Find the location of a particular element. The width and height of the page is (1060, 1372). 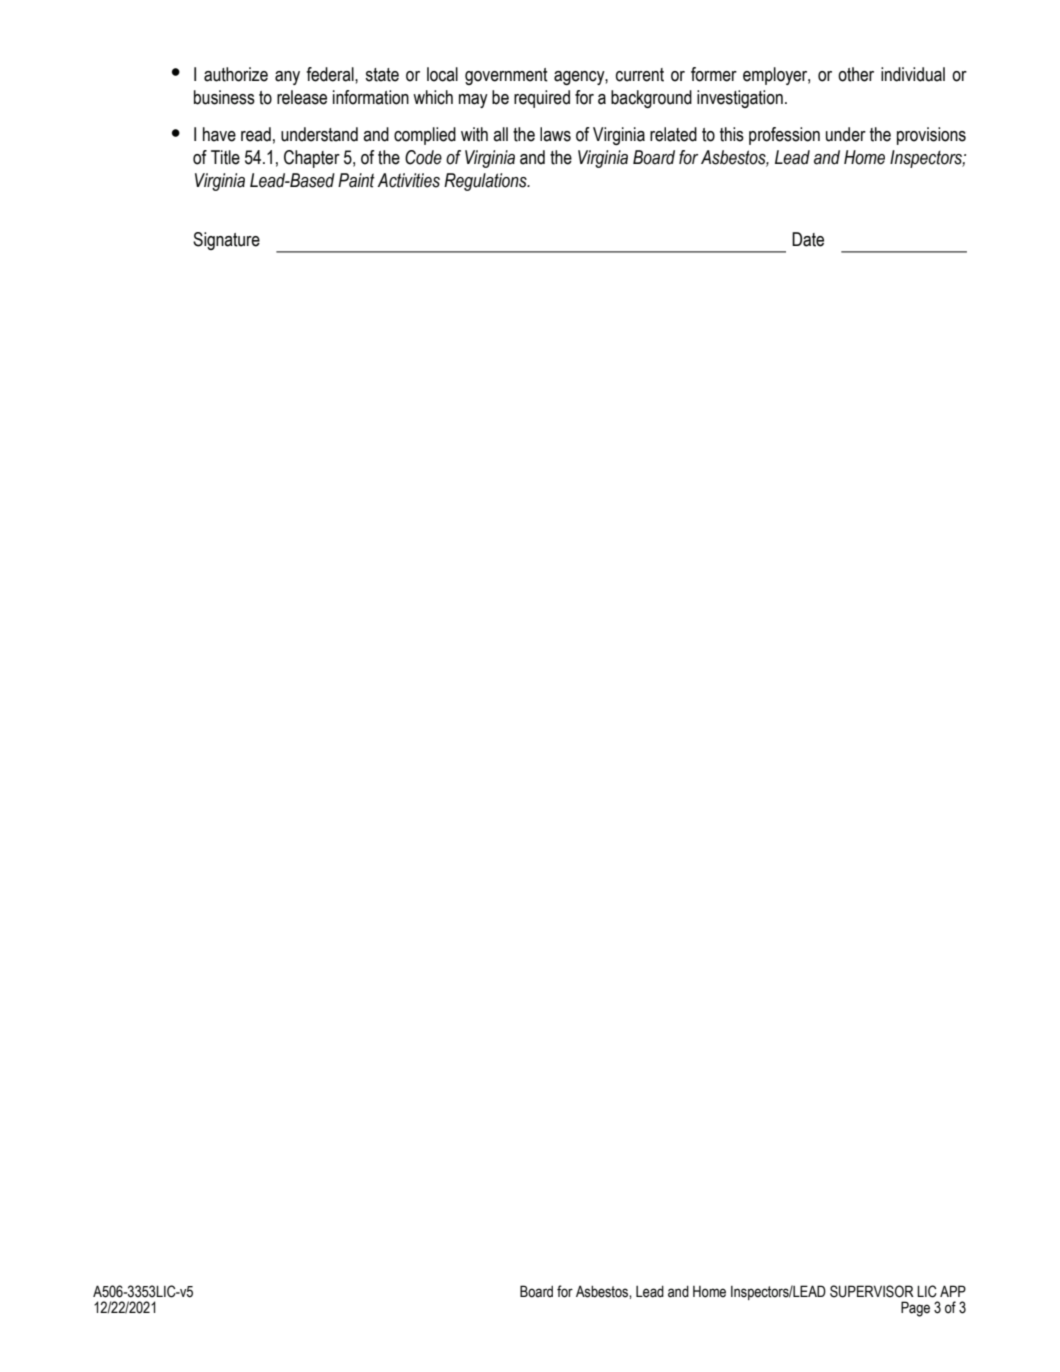

Page is located at coordinates (915, 1309).
